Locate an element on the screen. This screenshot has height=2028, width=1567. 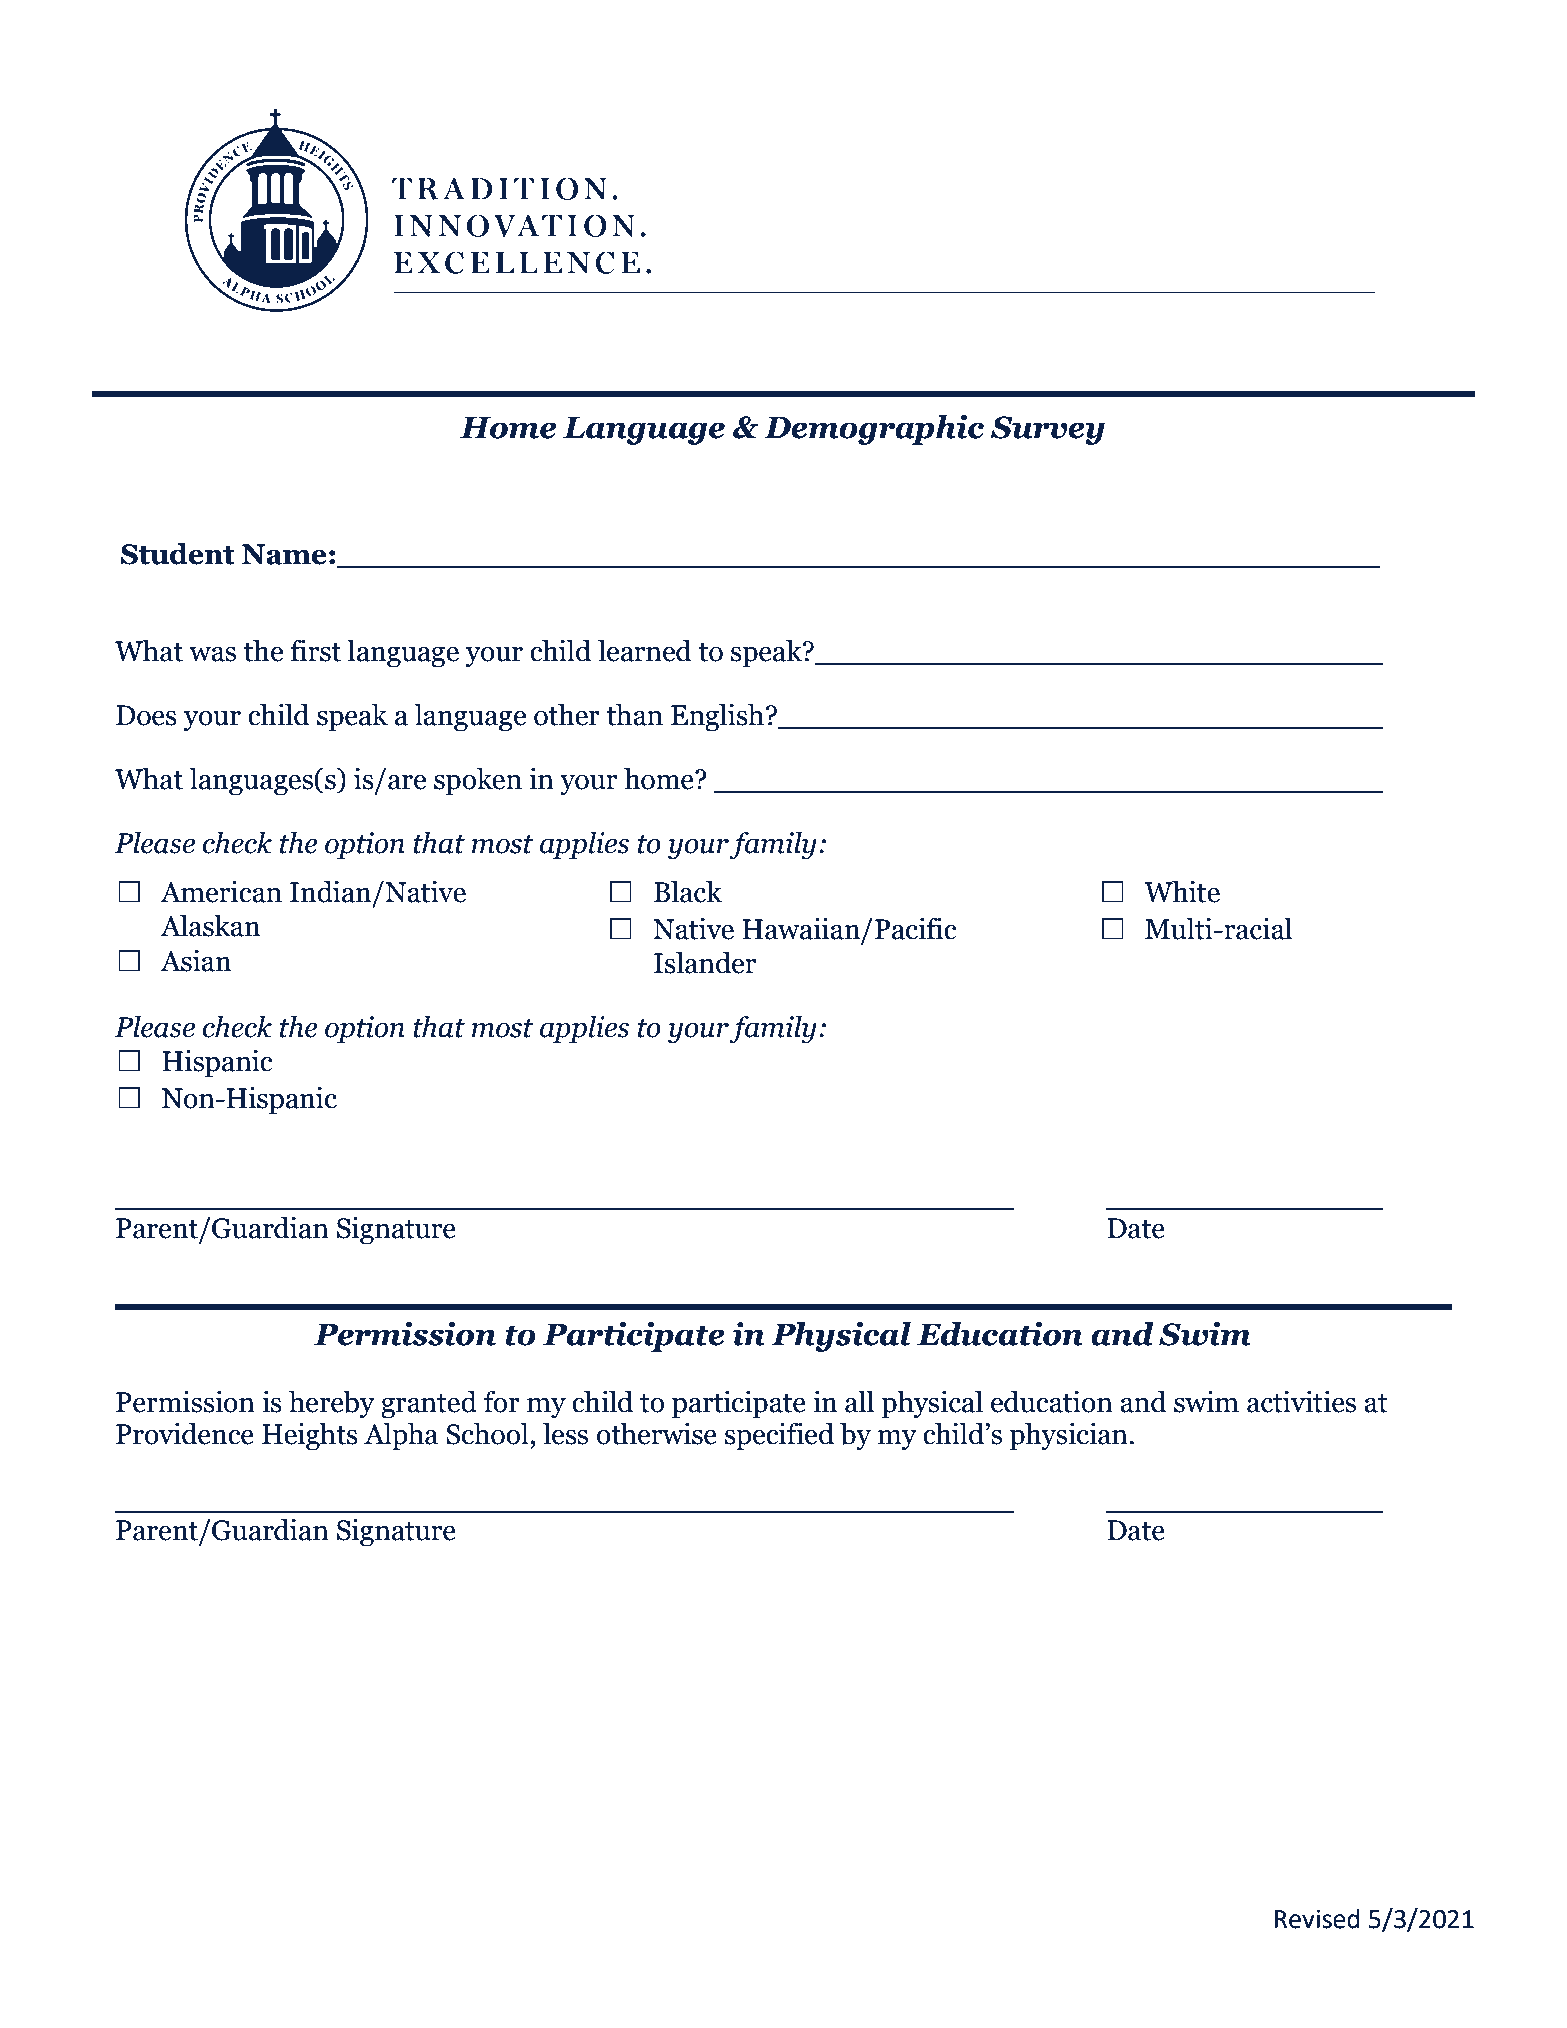
Islander is located at coordinates (705, 963).
